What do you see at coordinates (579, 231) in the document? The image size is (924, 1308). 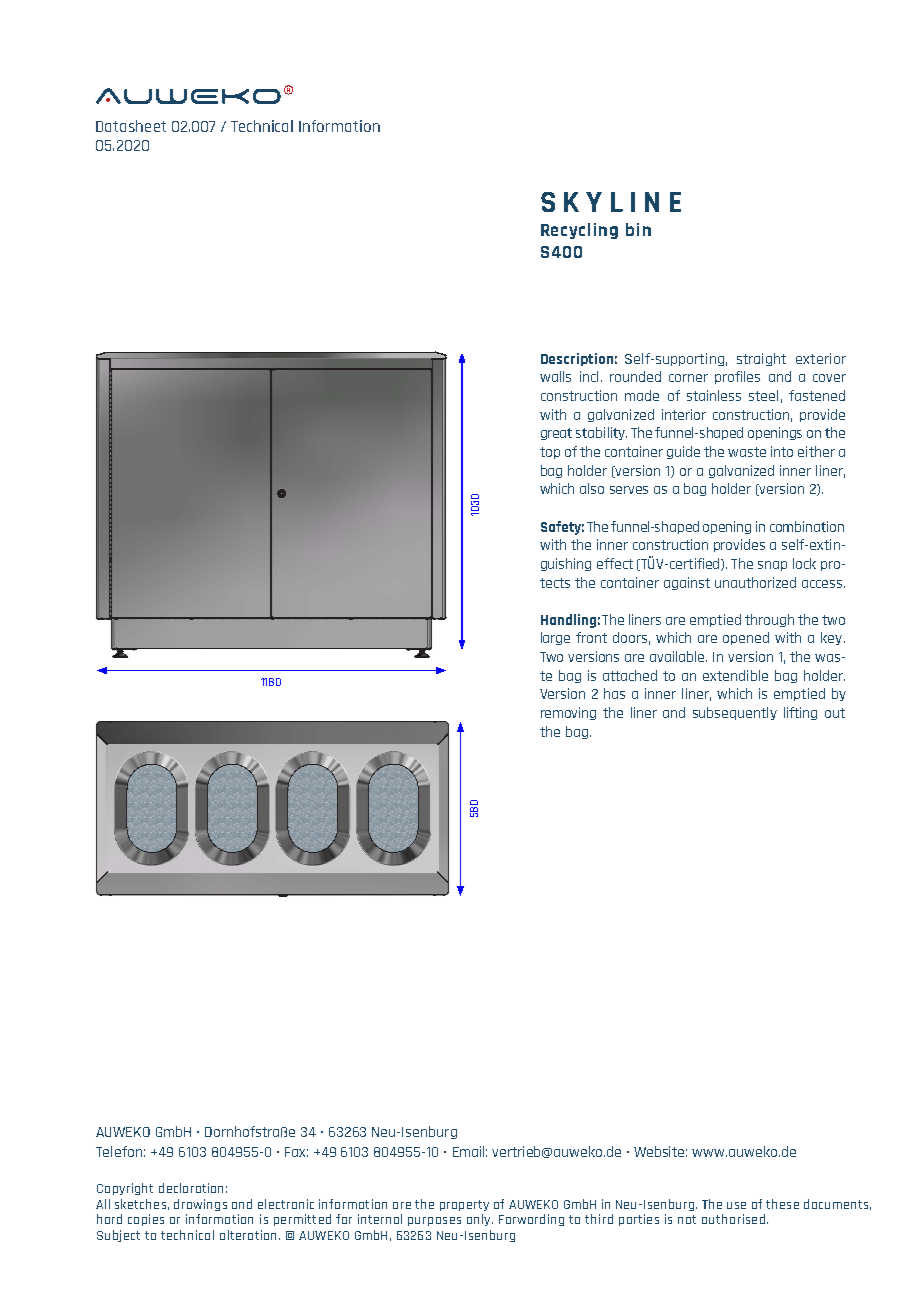 I see `Recycling` at bounding box center [579, 231].
